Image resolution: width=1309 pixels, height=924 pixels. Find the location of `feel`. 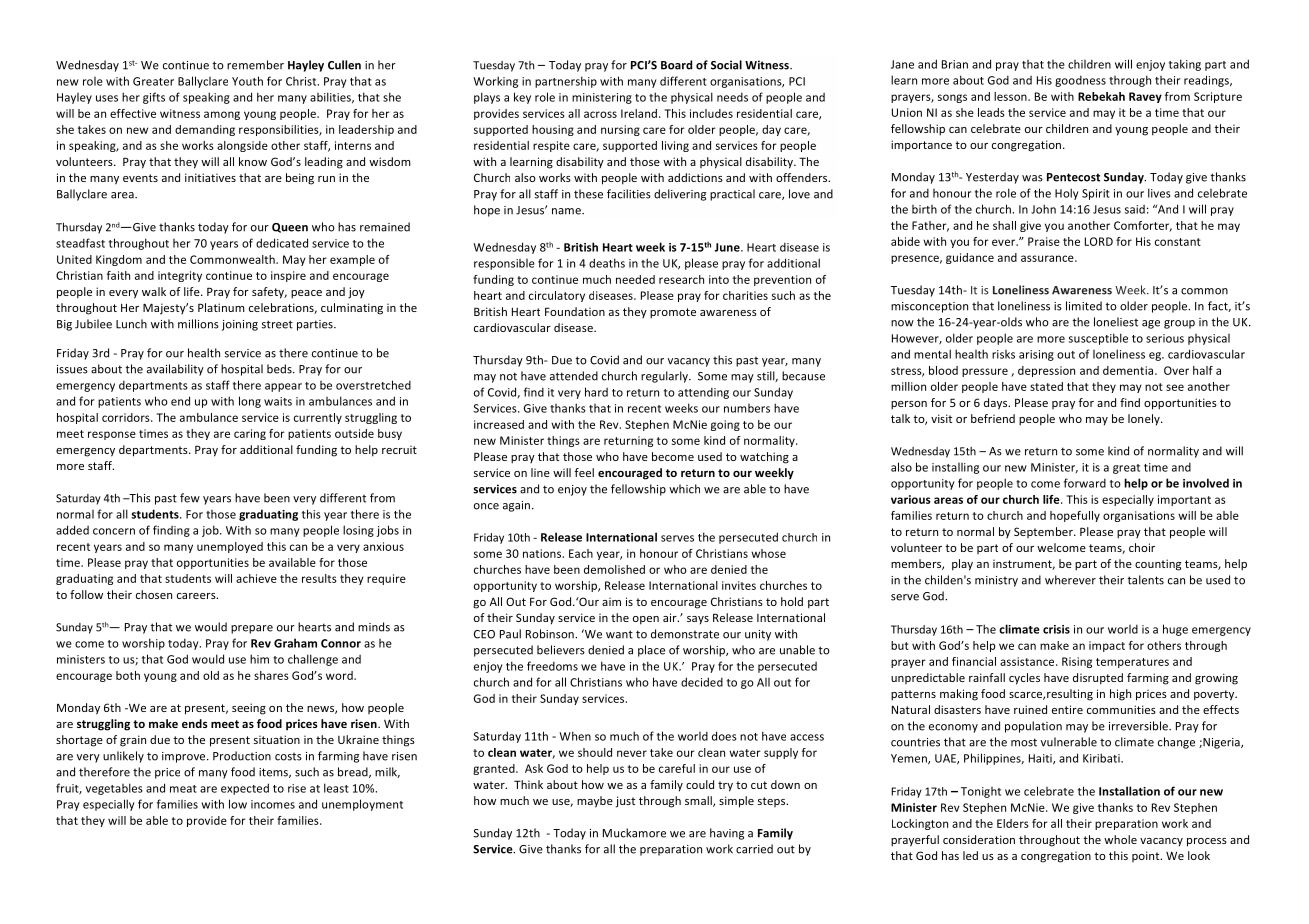

feel is located at coordinates (584, 472).
